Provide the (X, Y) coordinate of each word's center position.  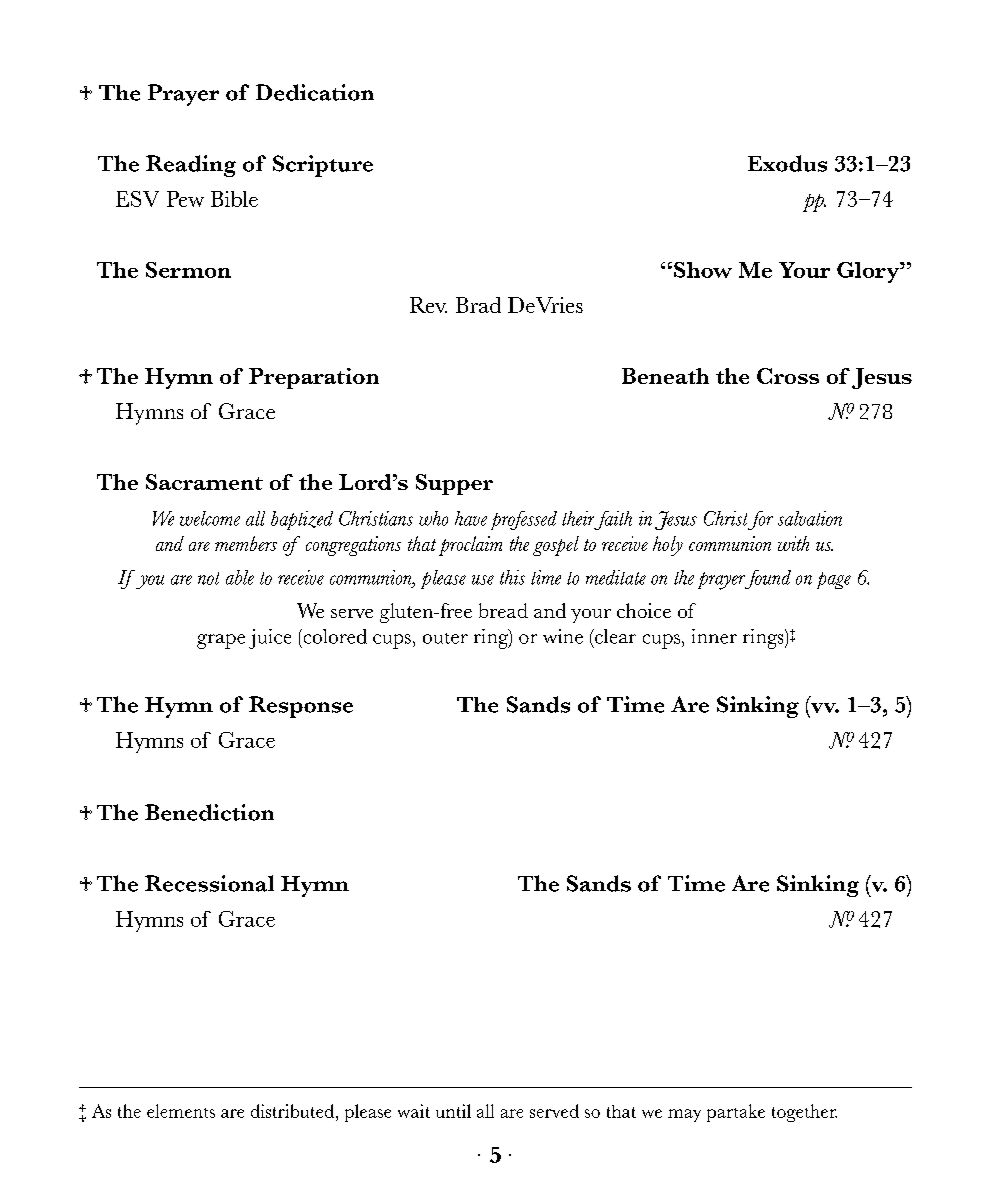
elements (181, 1111)
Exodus (787, 163)
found (766, 579)
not (208, 578)
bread (503, 610)
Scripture (323, 166)
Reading (191, 166)
